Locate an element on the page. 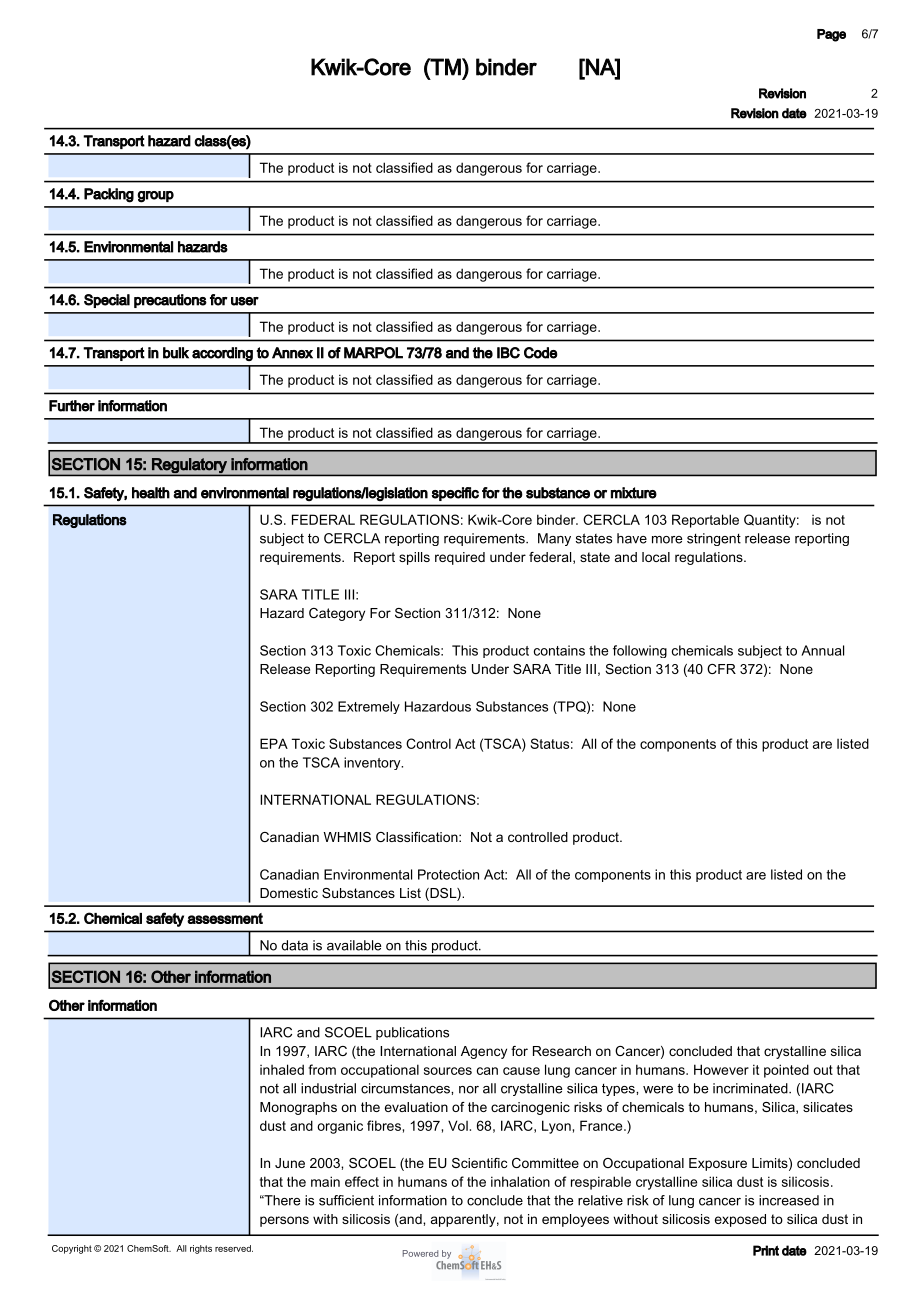 The width and height of the document is (924, 1310). bulk is located at coordinates (176, 353).
